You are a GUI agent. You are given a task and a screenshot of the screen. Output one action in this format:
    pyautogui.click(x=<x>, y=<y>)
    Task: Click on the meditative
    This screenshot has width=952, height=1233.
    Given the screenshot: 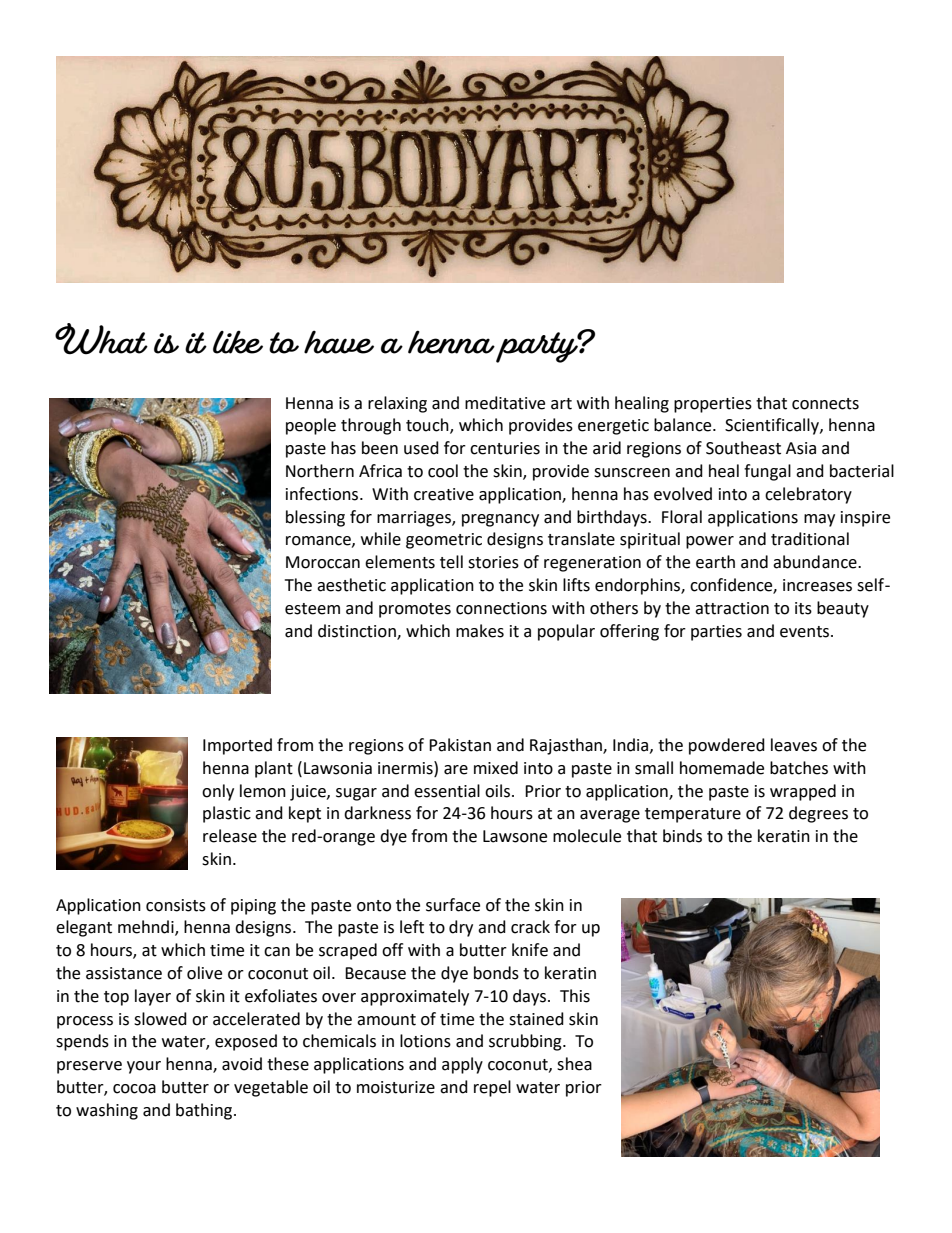 What is the action you would take?
    pyautogui.click(x=505, y=403)
